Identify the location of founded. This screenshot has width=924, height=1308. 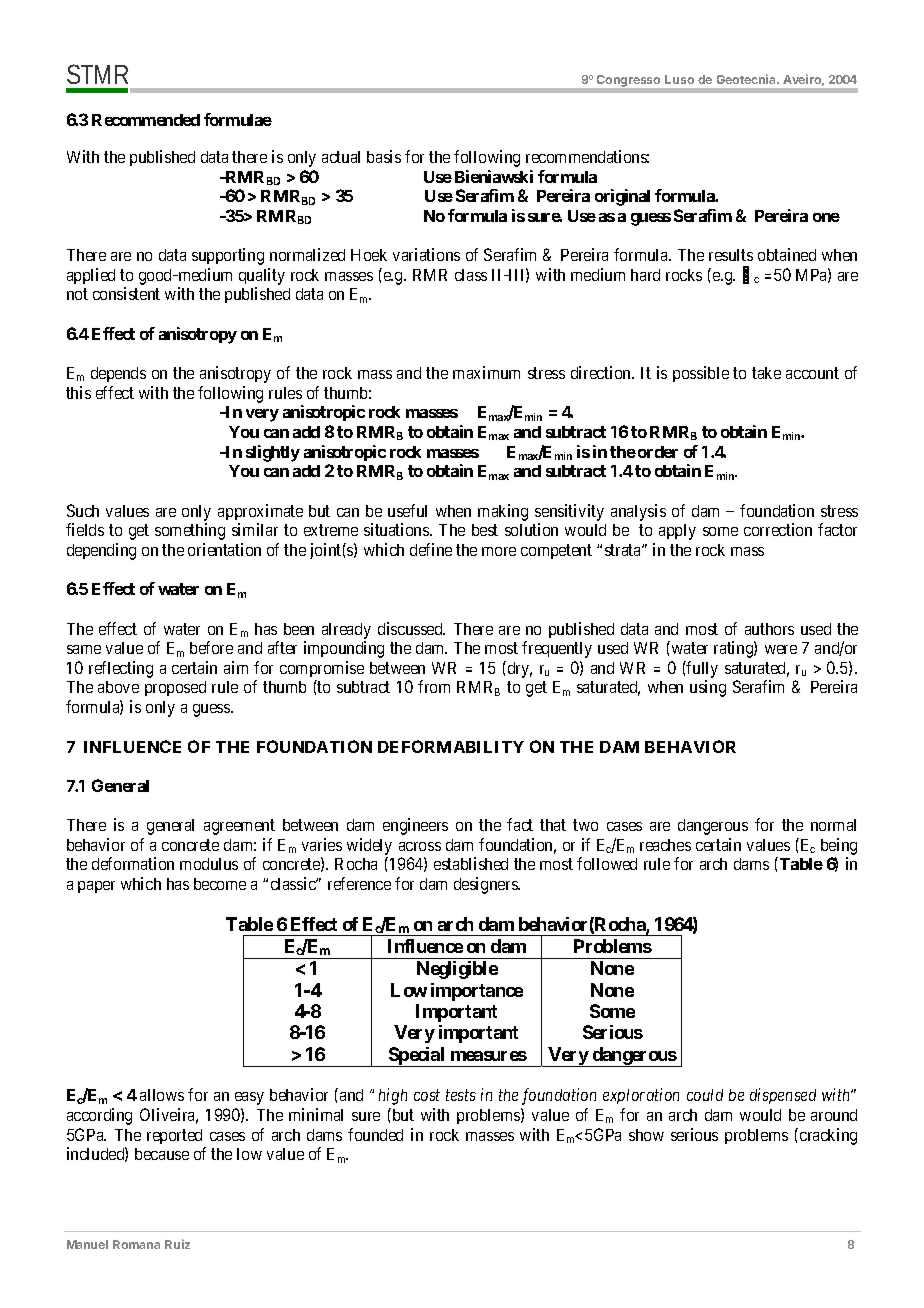
(375, 1134).
